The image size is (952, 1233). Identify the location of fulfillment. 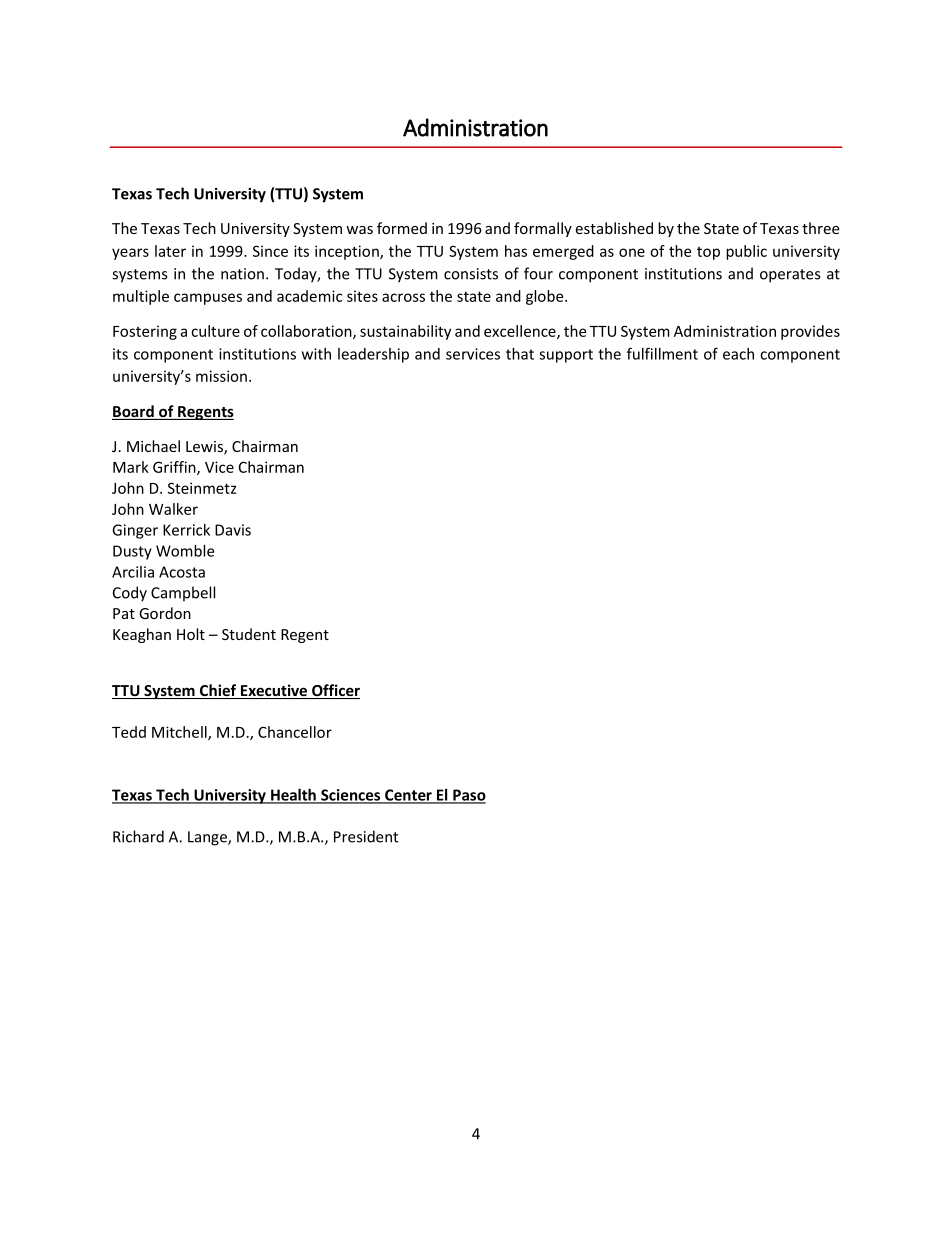
(662, 353).
